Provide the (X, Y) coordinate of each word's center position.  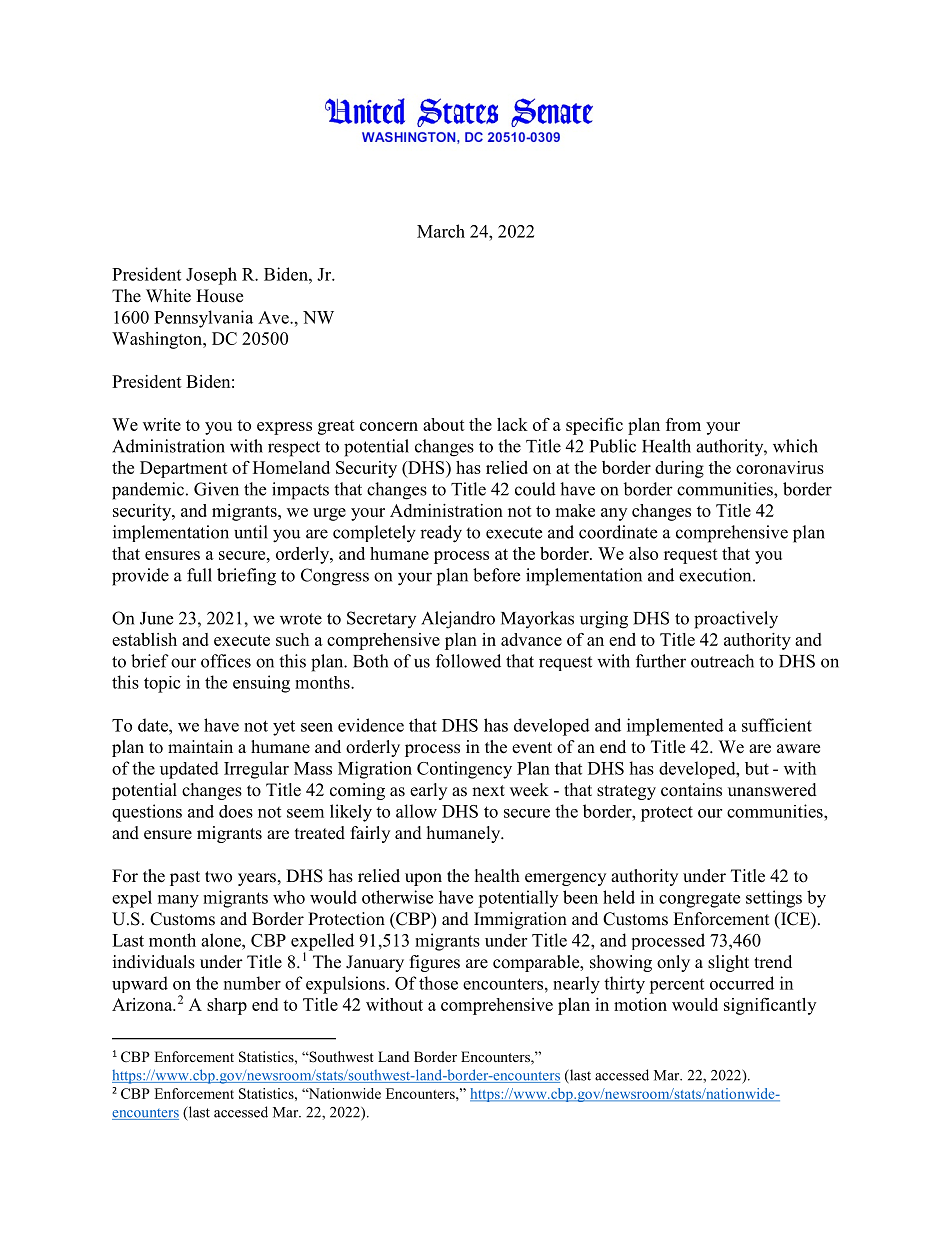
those (438, 983)
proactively (736, 620)
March (441, 231)
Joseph (211, 276)
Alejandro (458, 620)
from (683, 424)
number (252, 983)
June (156, 618)
